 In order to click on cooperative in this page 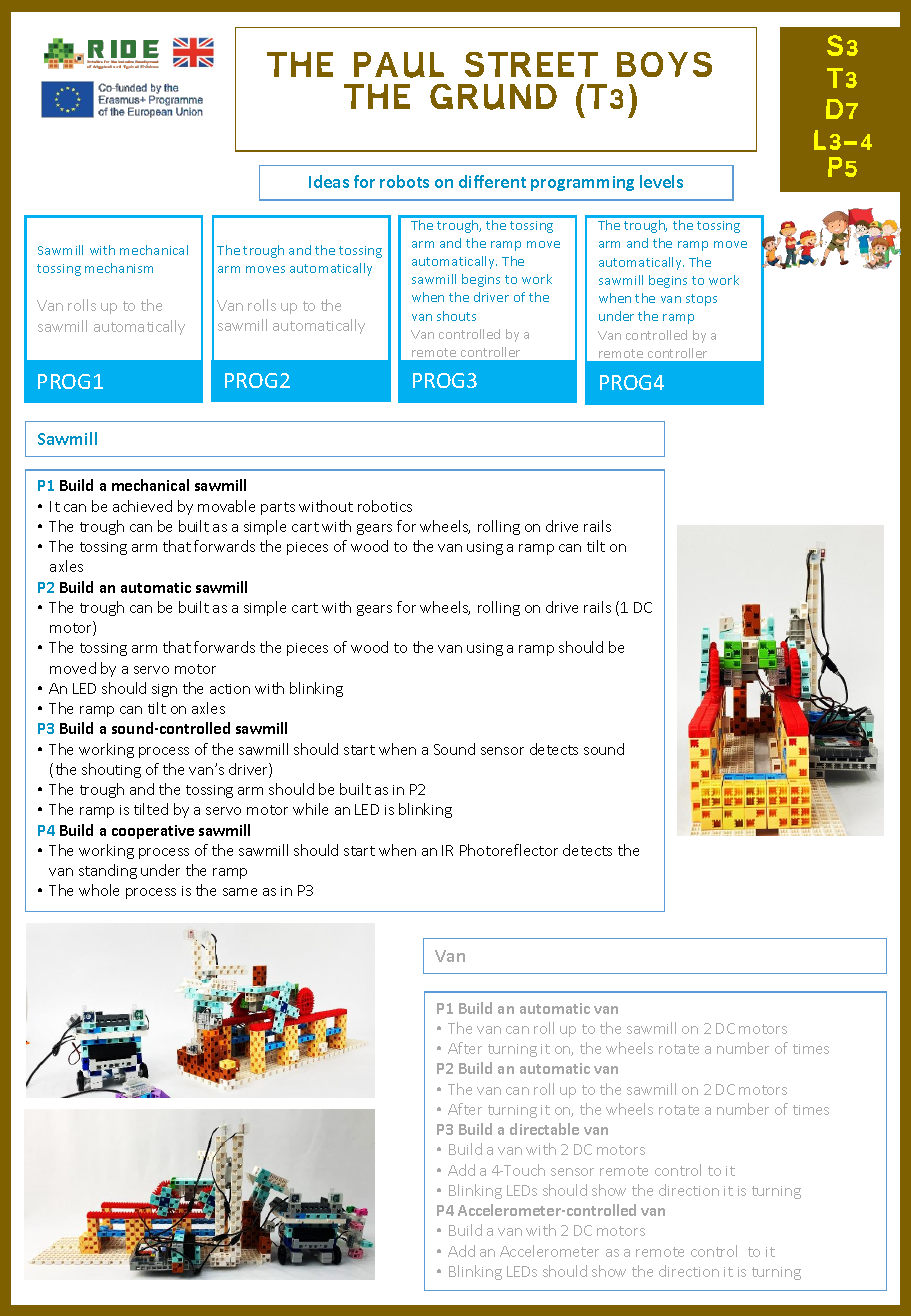, I will do `click(153, 832)`.
